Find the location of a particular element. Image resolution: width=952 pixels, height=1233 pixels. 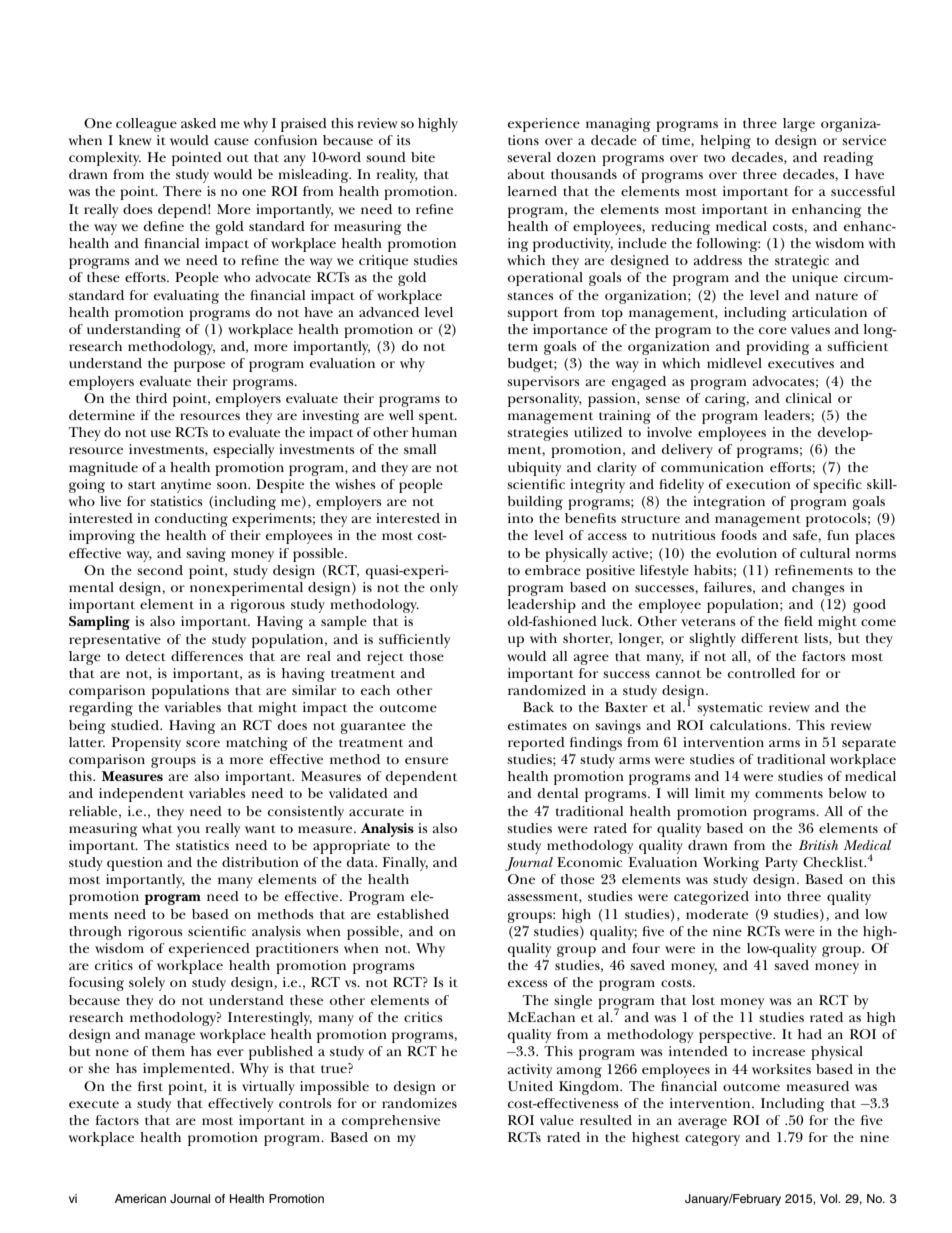

controlled is located at coordinates (761, 673).
